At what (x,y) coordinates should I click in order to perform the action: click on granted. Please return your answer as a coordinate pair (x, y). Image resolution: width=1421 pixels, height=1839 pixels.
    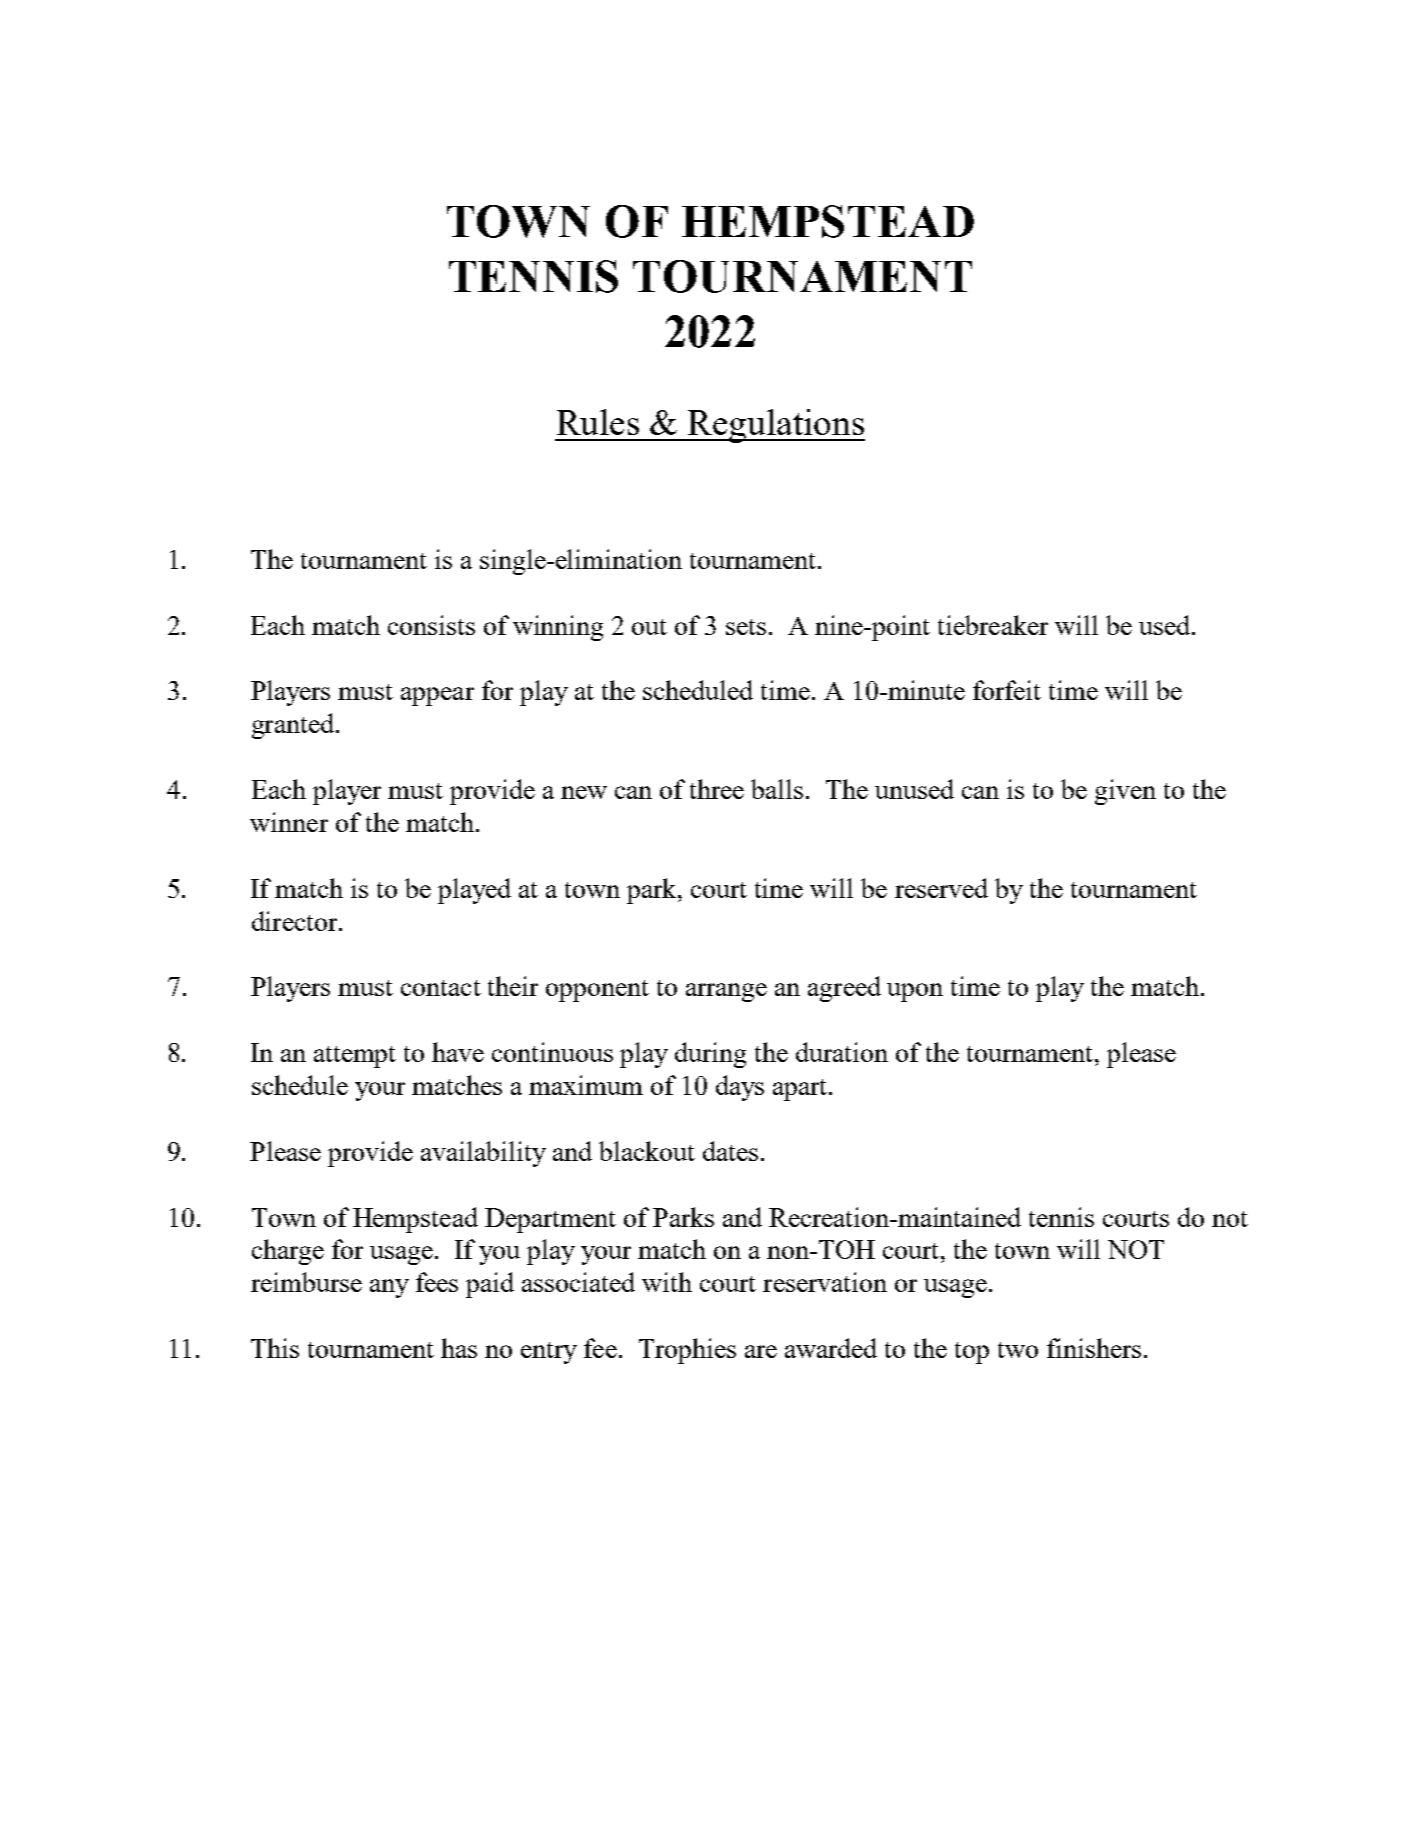
    Looking at the image, I should click on (293, 726).
